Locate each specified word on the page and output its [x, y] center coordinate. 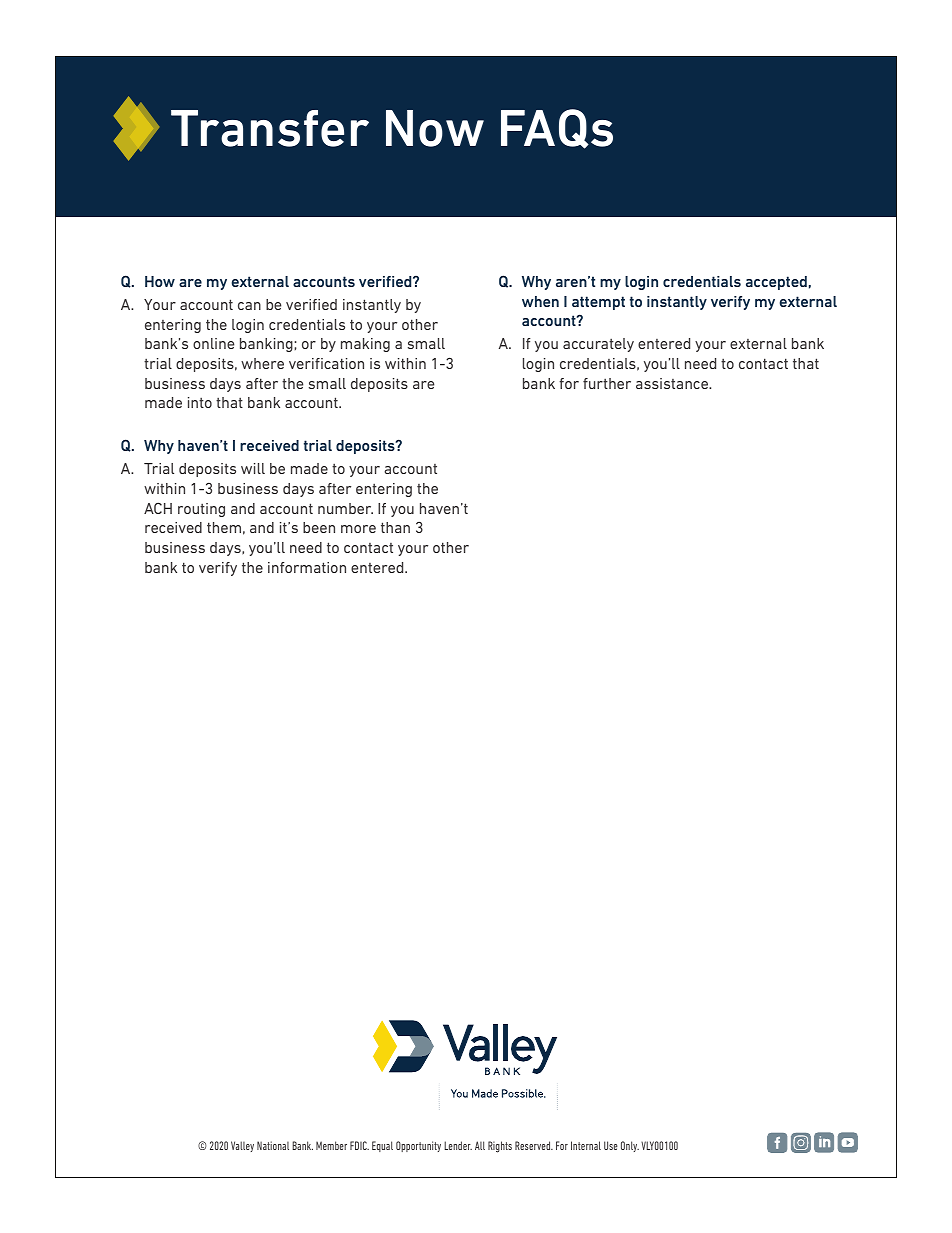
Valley [242, 1146]
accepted [776, 283]
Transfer [270, 128]
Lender [458, 1145]
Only [630, 1146]
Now [435, 128]
